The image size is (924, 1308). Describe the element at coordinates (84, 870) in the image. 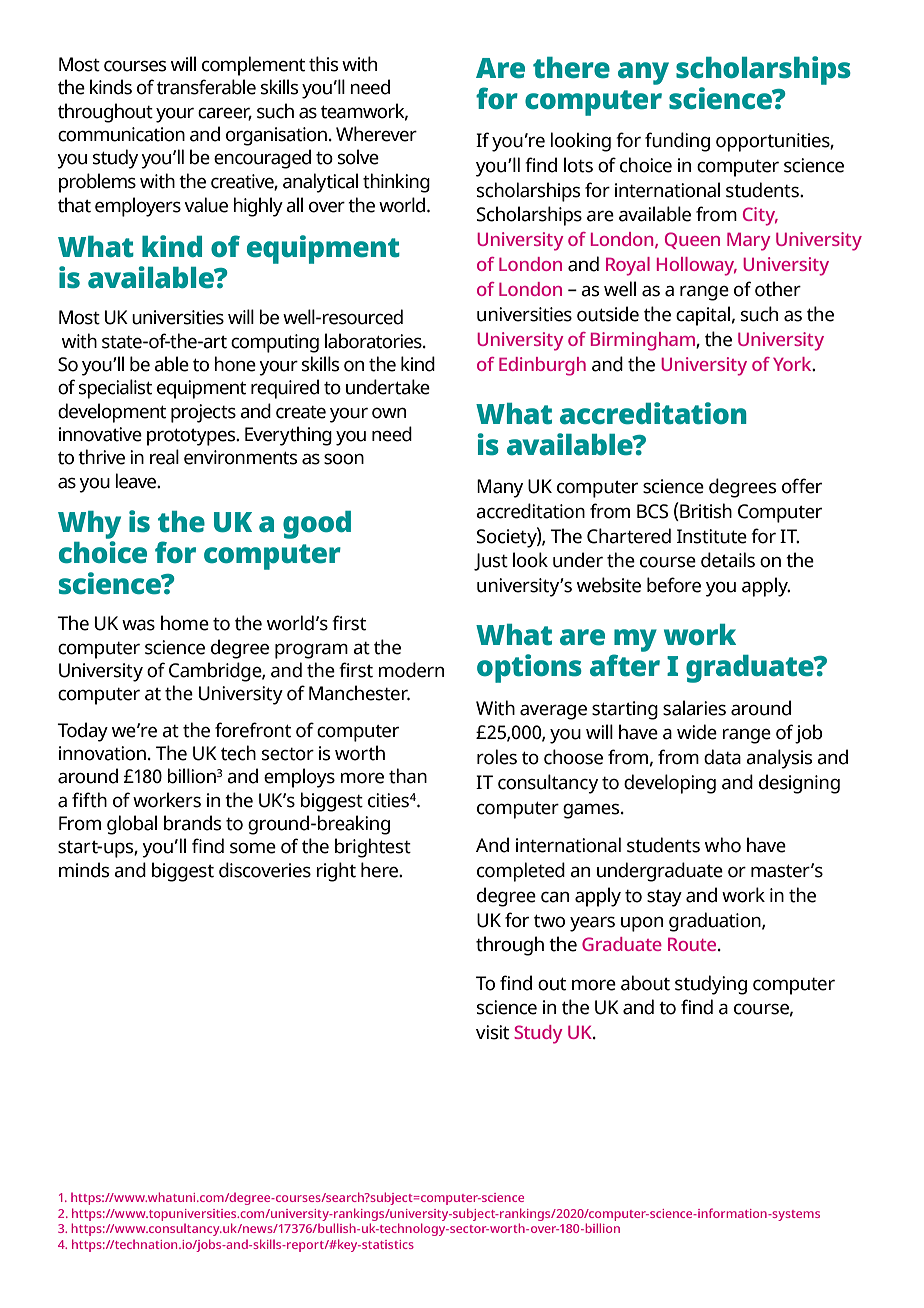

I see `minds` at that location.
